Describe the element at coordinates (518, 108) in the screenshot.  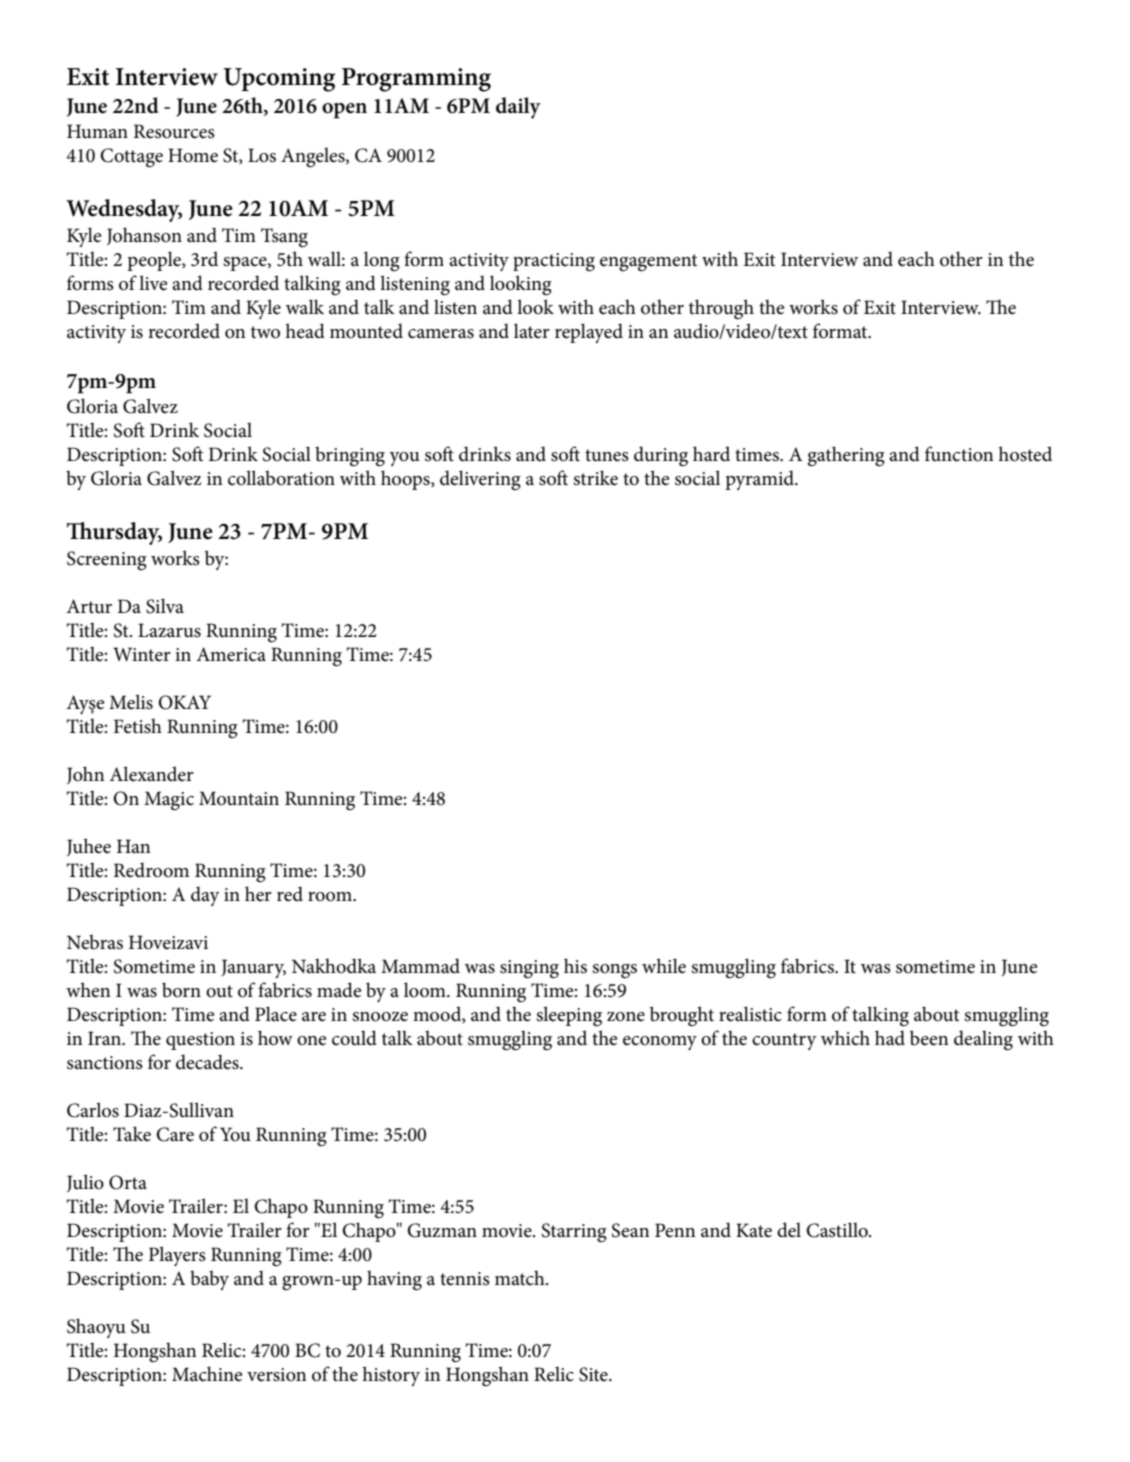
I see `daily` at that location.
